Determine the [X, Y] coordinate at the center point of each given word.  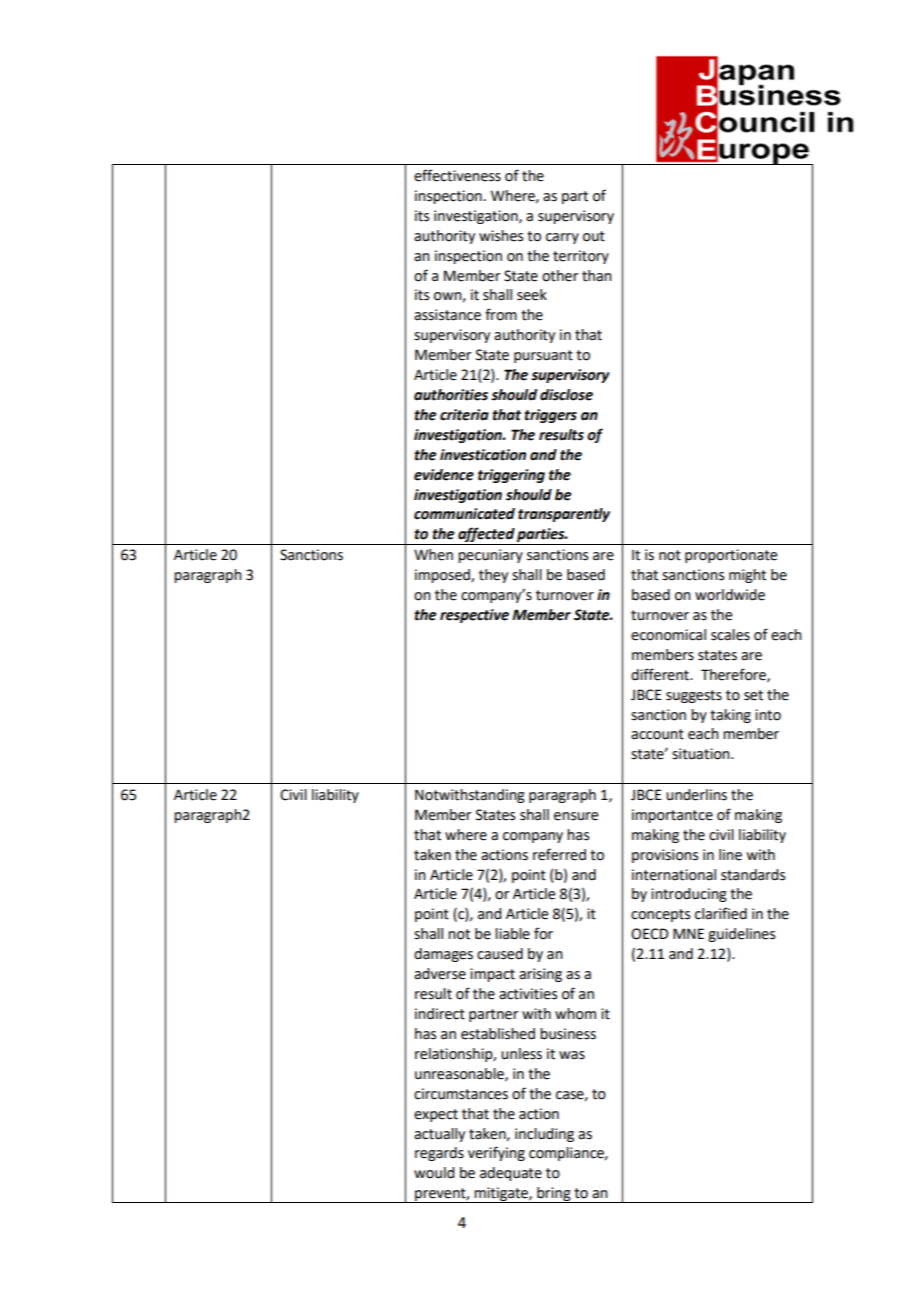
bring [554, 1195]
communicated [464, 514]
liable [512, 934]
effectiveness [457, 175]
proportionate [731, 556]
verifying [496, 1153]
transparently [564, 515]
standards [753, 875]
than [597, 276]
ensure [576, 816]
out [594, 236]
